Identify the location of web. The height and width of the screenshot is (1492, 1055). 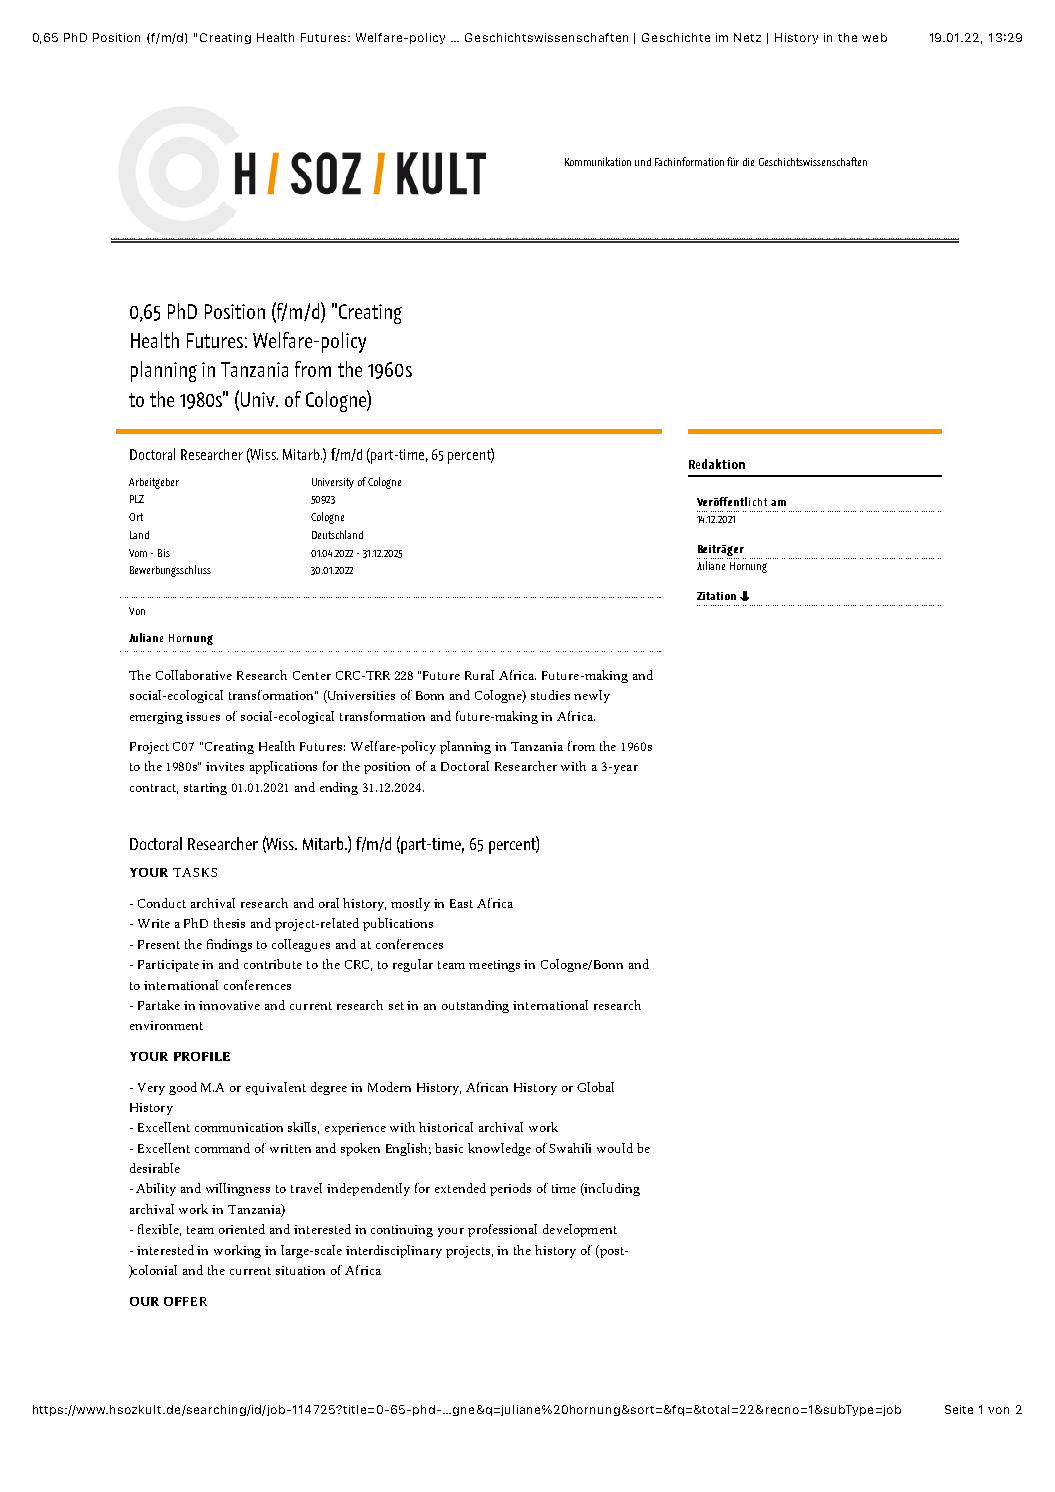
(874, 37).
